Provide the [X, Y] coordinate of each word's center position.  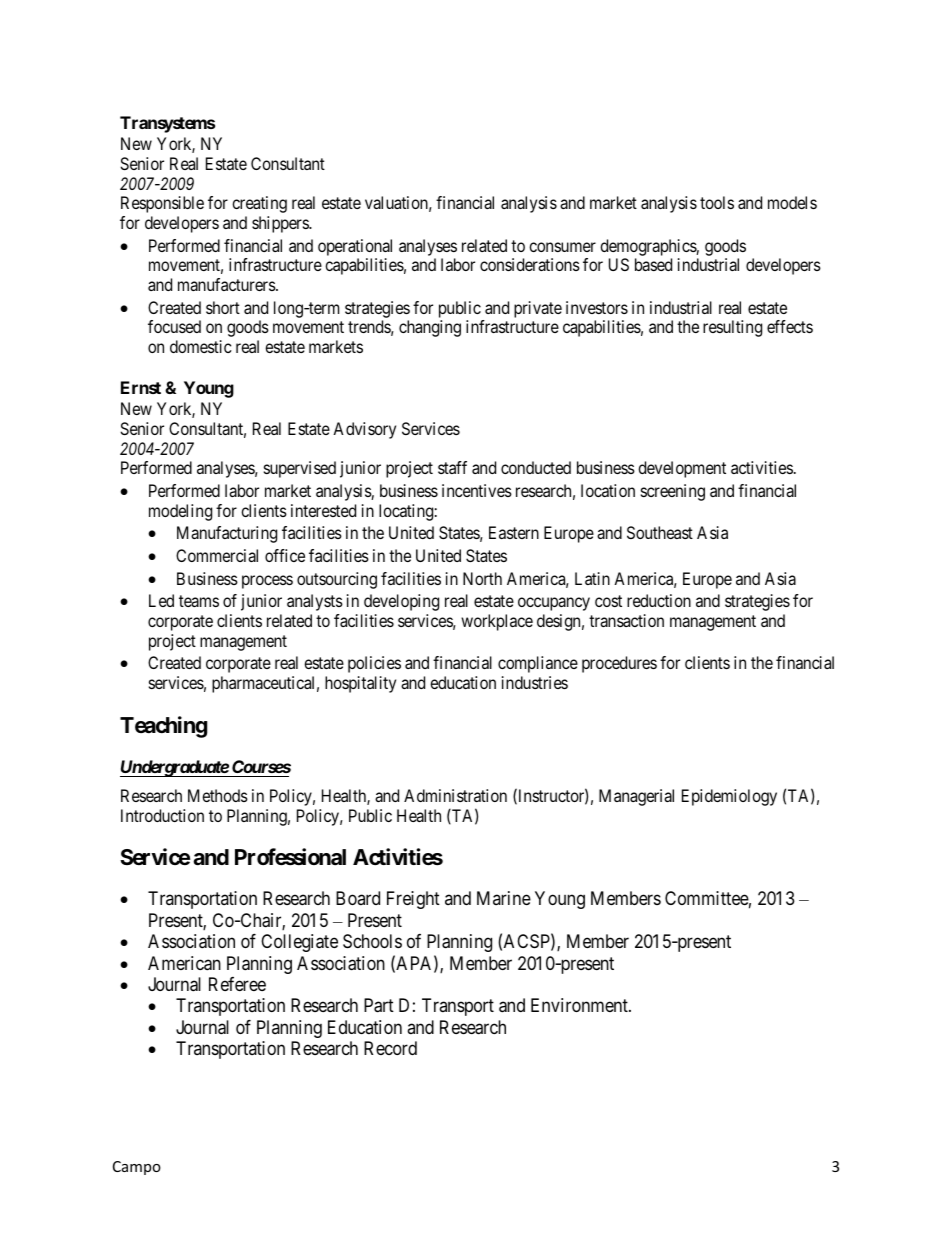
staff [452, 467]
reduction [659, 600]
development [682, 469]
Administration [455, 795]
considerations [530, 264]
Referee [237, 984]
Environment [580, 1005]
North [482, 578]
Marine [504, 898]
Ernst [141, 387]
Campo [137, 1168]
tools [717, 202]
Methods [218, 795]
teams [199, 601]
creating [259, 204]
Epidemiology [729, 797]
